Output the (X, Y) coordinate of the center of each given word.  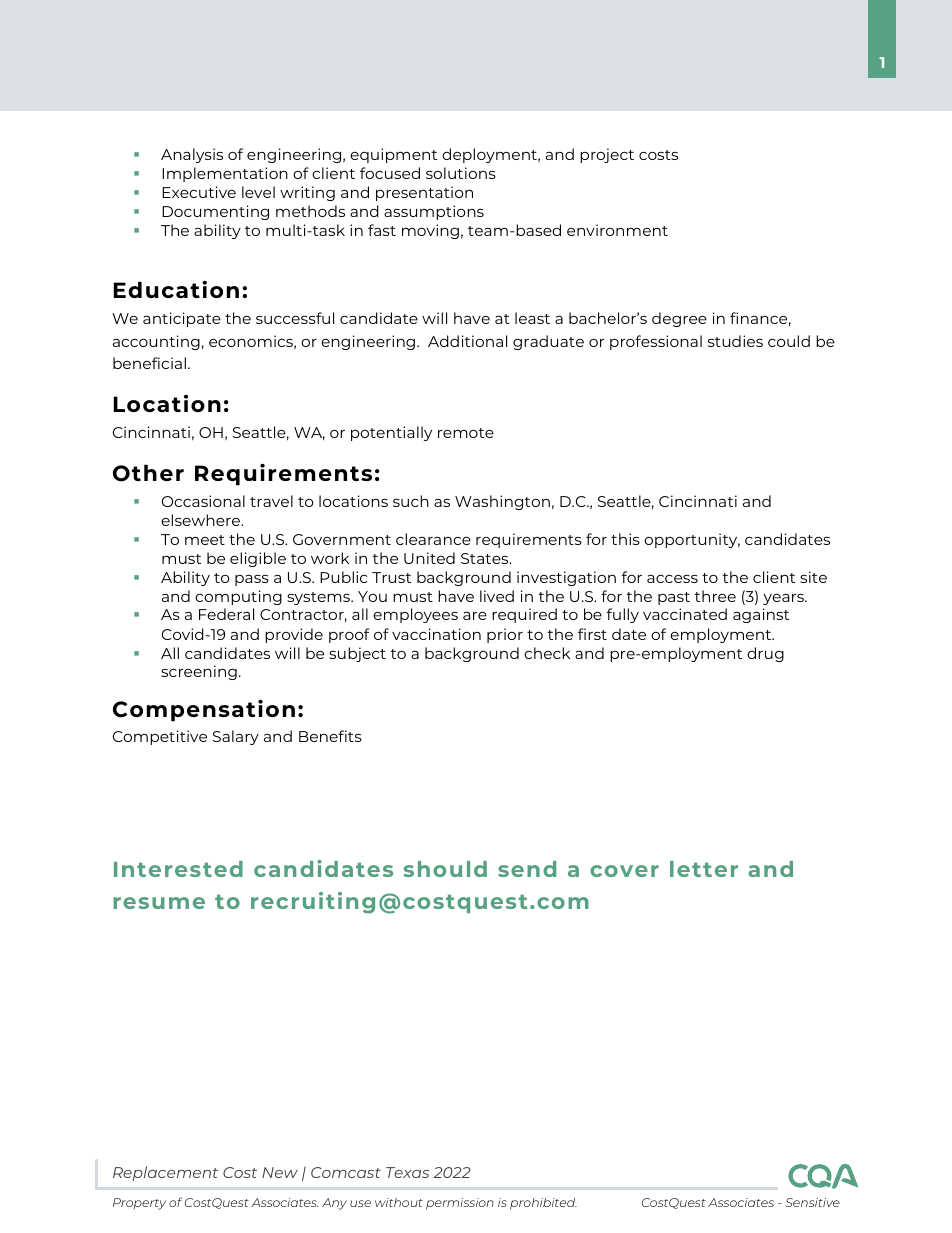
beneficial (149, 363)
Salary (236, 737)
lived (497, 596)
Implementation (225, 174)
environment (617, 230)
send (527, 869)
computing (238, 597)
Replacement (165, 1173)
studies (735, 341)
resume (159, 903)
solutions (461, 173)
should (445, 869)
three (715, 596)
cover (624, 871)
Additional (467, 341)
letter (704, 869)
